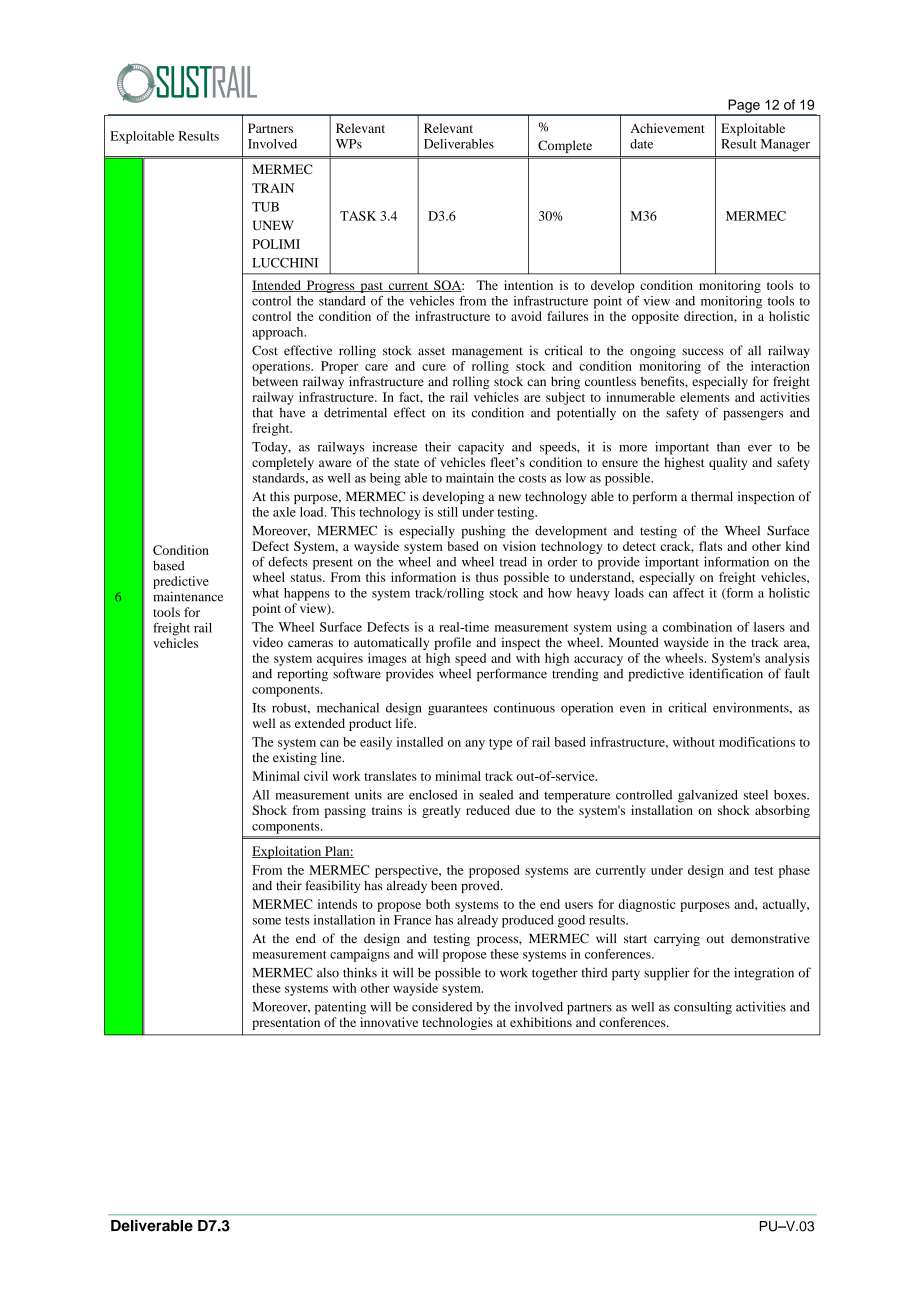 Image resolution: width=924 pixels, height=1308 pixels. Describe the element at coordinates (744, 107) in the screenshot. I see `Page` at that location.
